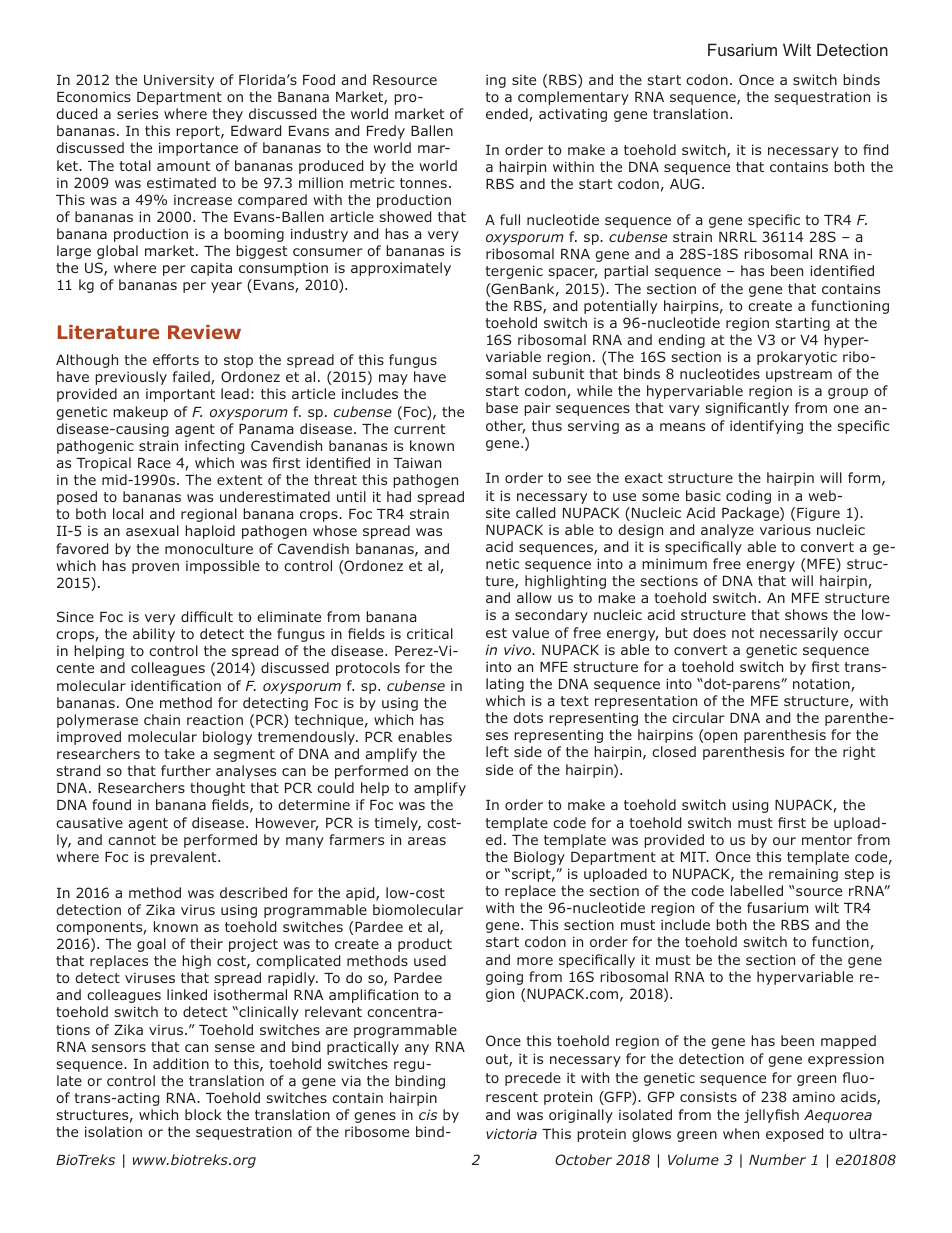 This page has width=952, height=1233. What do you see at coordinates (203, 1114) in the page?
I see `block` at bounding box center [203, 1114].
